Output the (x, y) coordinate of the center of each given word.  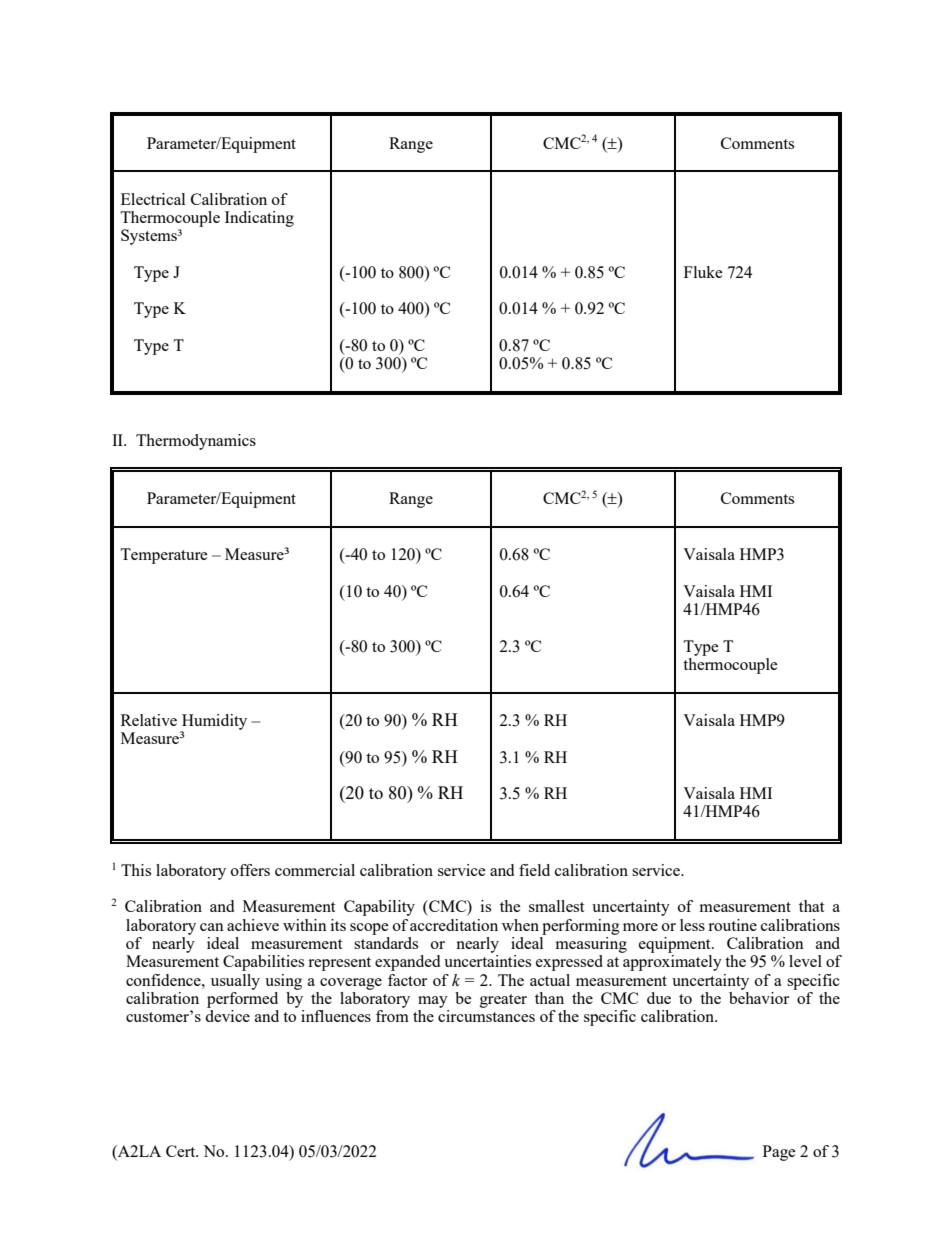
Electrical (153, 199)
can (212, 927)
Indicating (259, 219)
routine (732, 925)
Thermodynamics (196, 442)
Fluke (703, 272)
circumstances (486, 1016)
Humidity (214, 723)
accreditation (454, 925)
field (534, 870)
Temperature (164, 556)
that (811, 906)
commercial (315, 870)
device (227, 1016)
